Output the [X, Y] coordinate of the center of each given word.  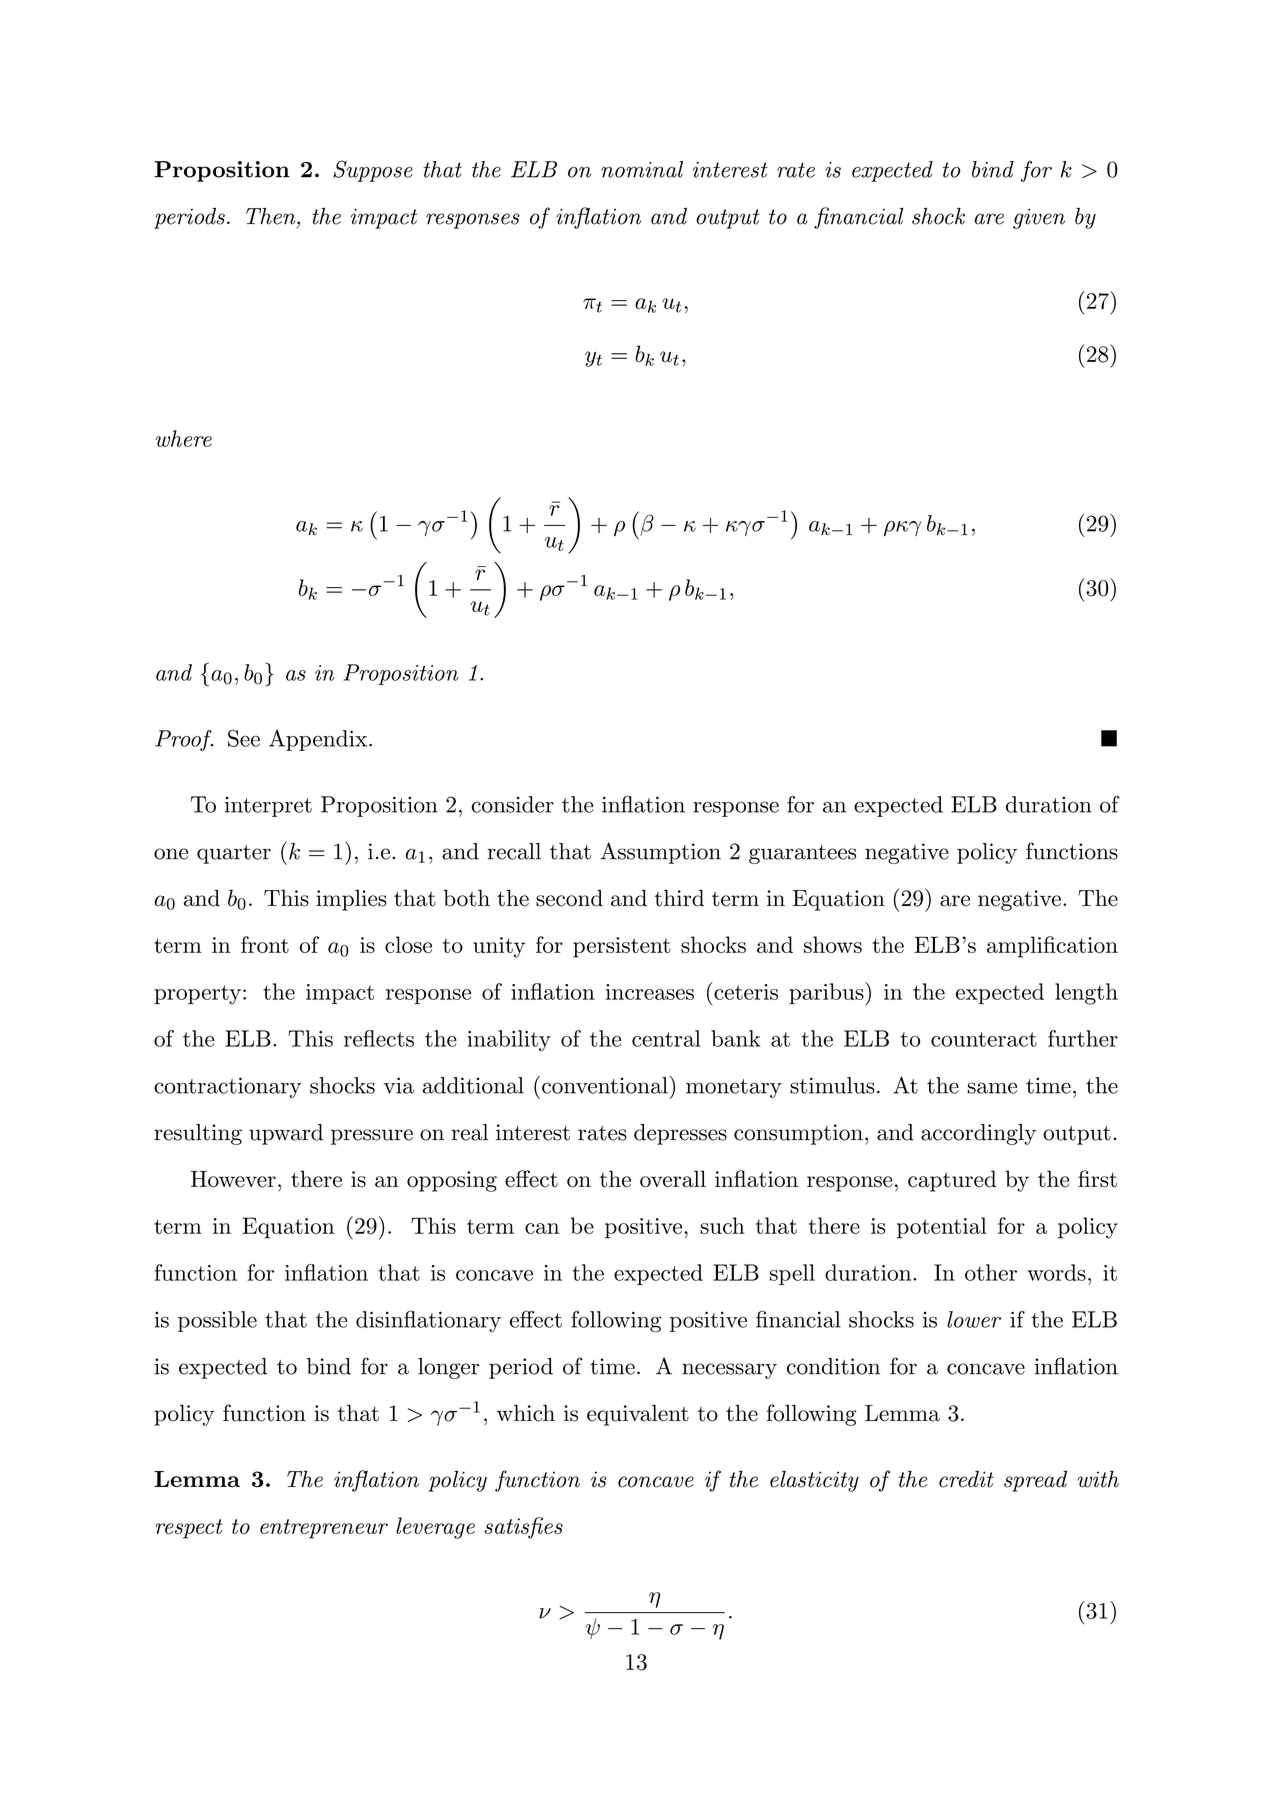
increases [650, 992]
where [184, 438]
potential [942, 1228]
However [233, 1179]
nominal [642, 169]
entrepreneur [324, 1529]
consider [512, 804]
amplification [1052, 947]
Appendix [318, 740]
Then [272, 216]
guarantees [802, 854]
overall [673, 1179]
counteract [984, 1039]
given [1039, 218]
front [265, 944]
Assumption [661, 853]
